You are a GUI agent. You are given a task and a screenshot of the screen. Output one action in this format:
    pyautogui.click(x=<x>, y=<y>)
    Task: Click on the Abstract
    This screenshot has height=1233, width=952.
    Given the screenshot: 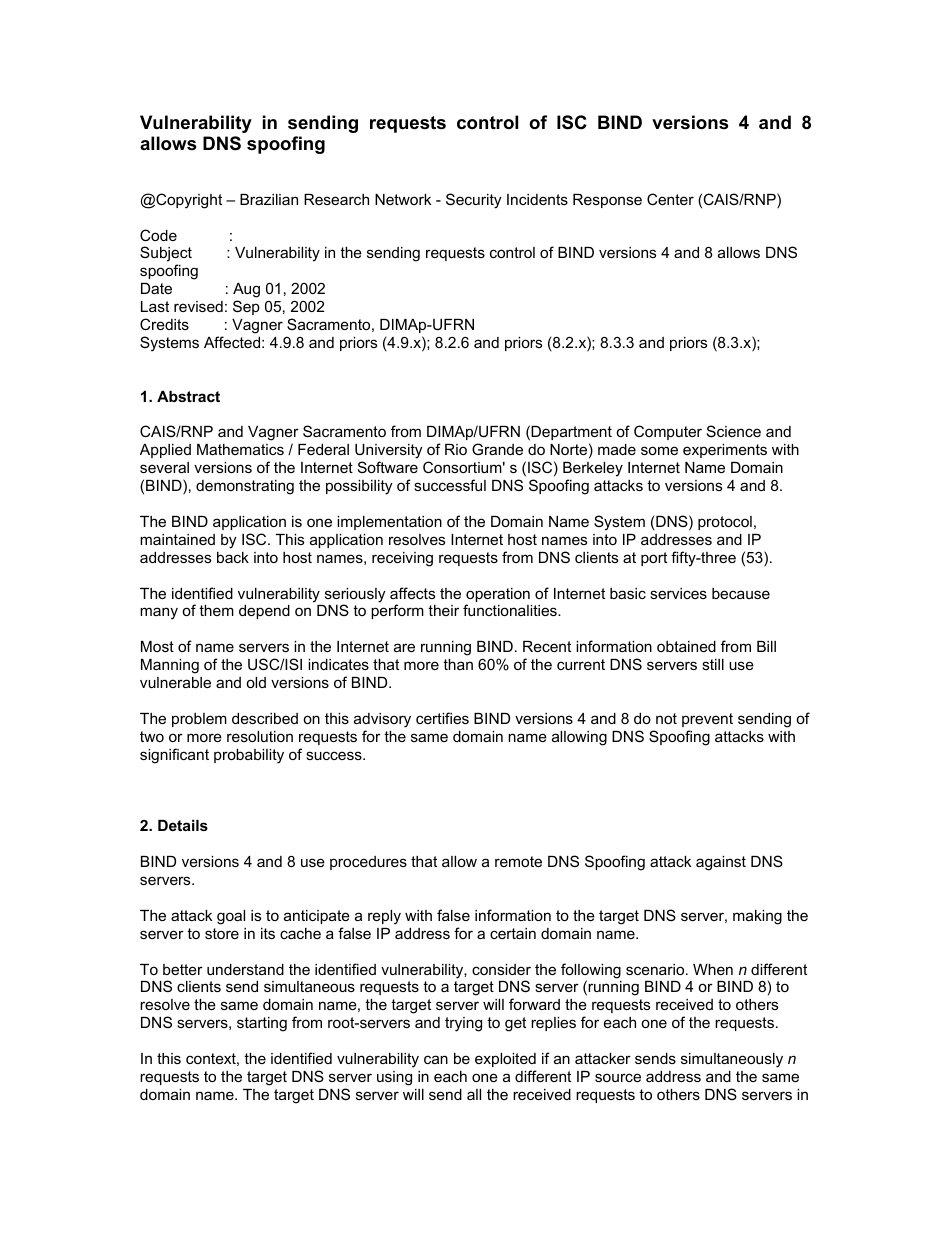 What is the action you would take?
    pyautogui.click(x=188, y=396)
